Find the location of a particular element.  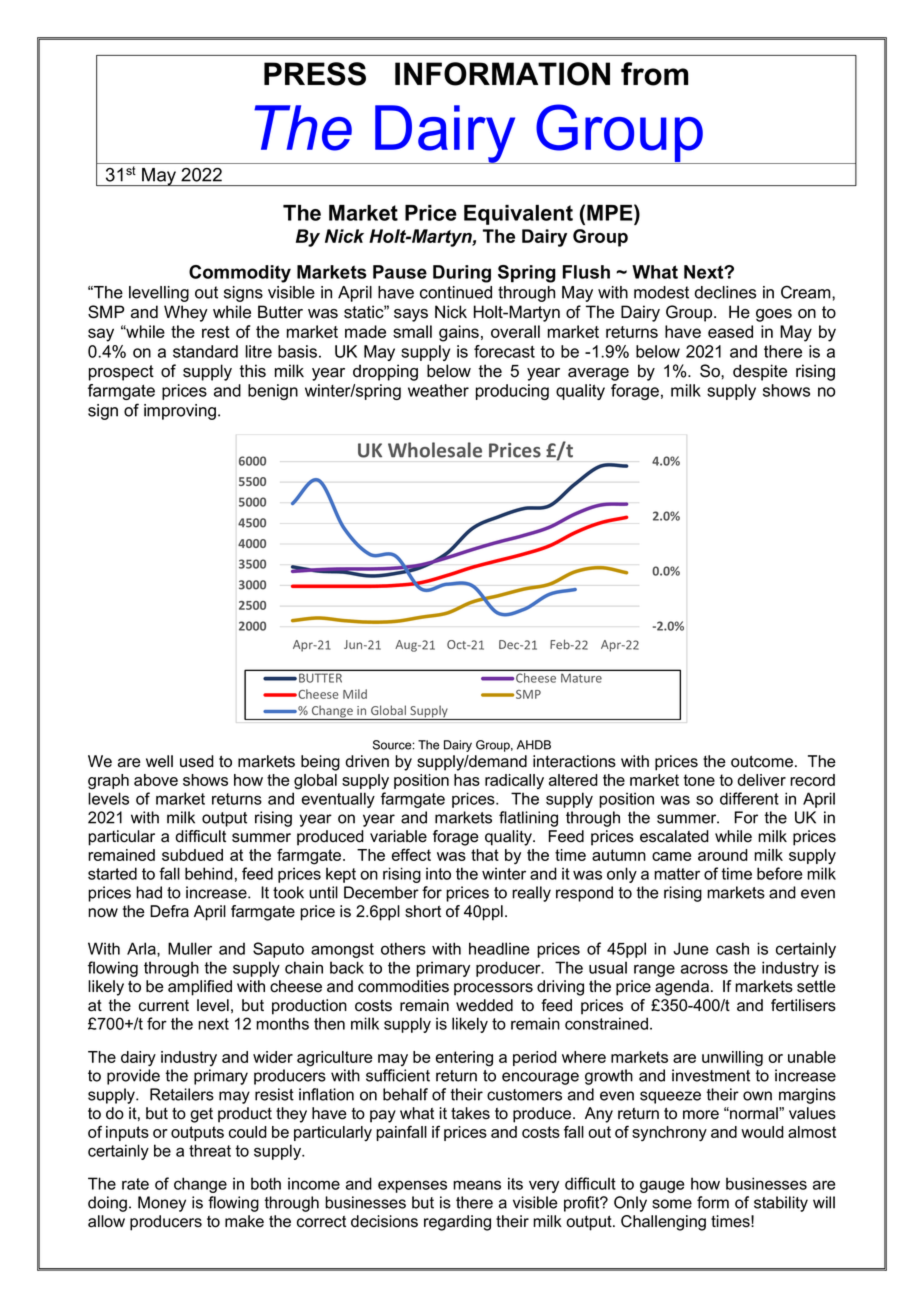

PRESS is located at coordinates (315, 74).
